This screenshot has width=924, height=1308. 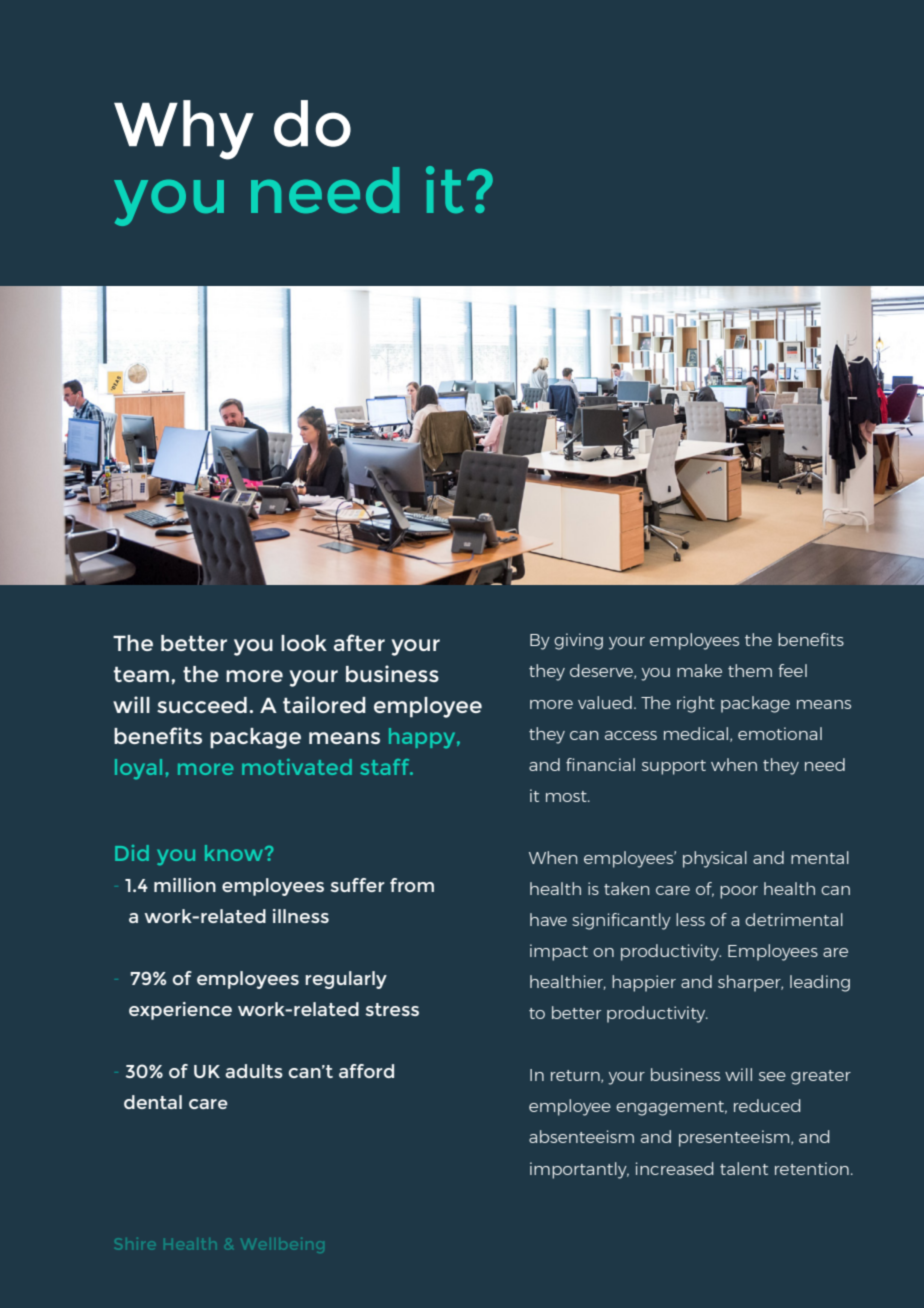 I want to click on after, so click(x=359, y=642).
